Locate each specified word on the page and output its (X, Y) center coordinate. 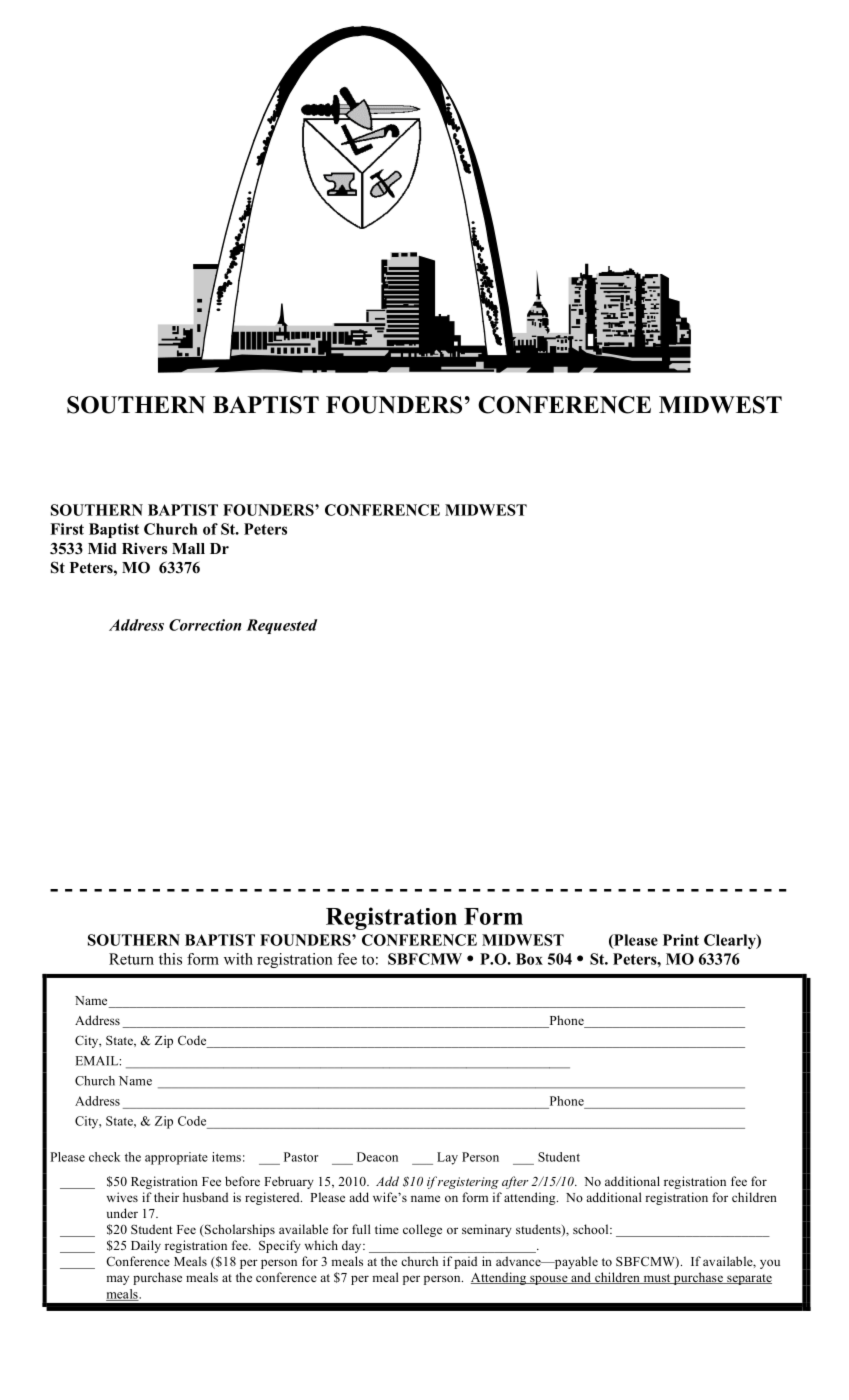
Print (681, 940)
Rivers (144, 549)
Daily (146, 1246)
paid (465, 1262)
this (170, 959)
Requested (281, 626)
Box (529, 959)
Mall (188, 548)
